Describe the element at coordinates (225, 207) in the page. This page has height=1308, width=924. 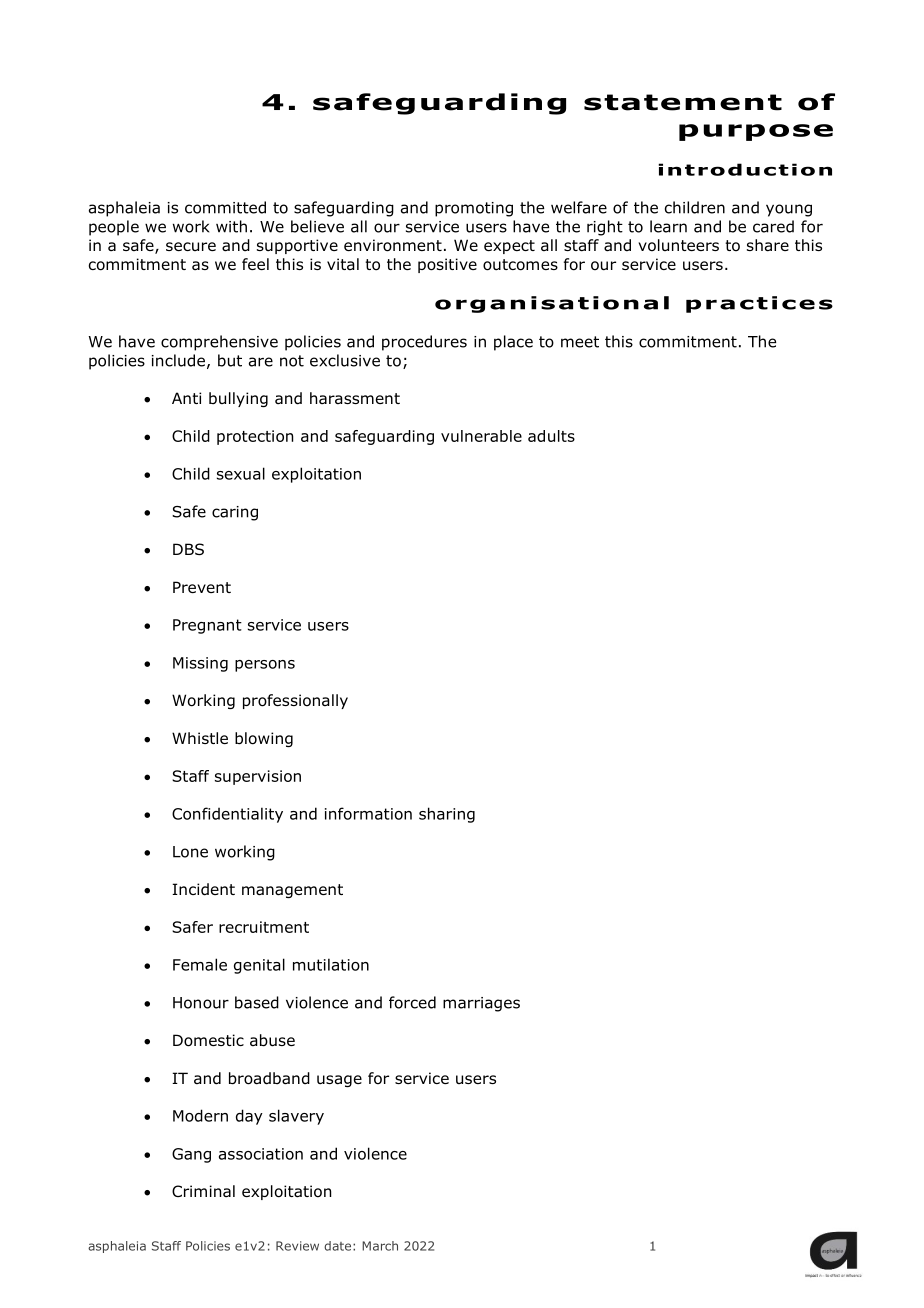
I see `committed` at that location.
